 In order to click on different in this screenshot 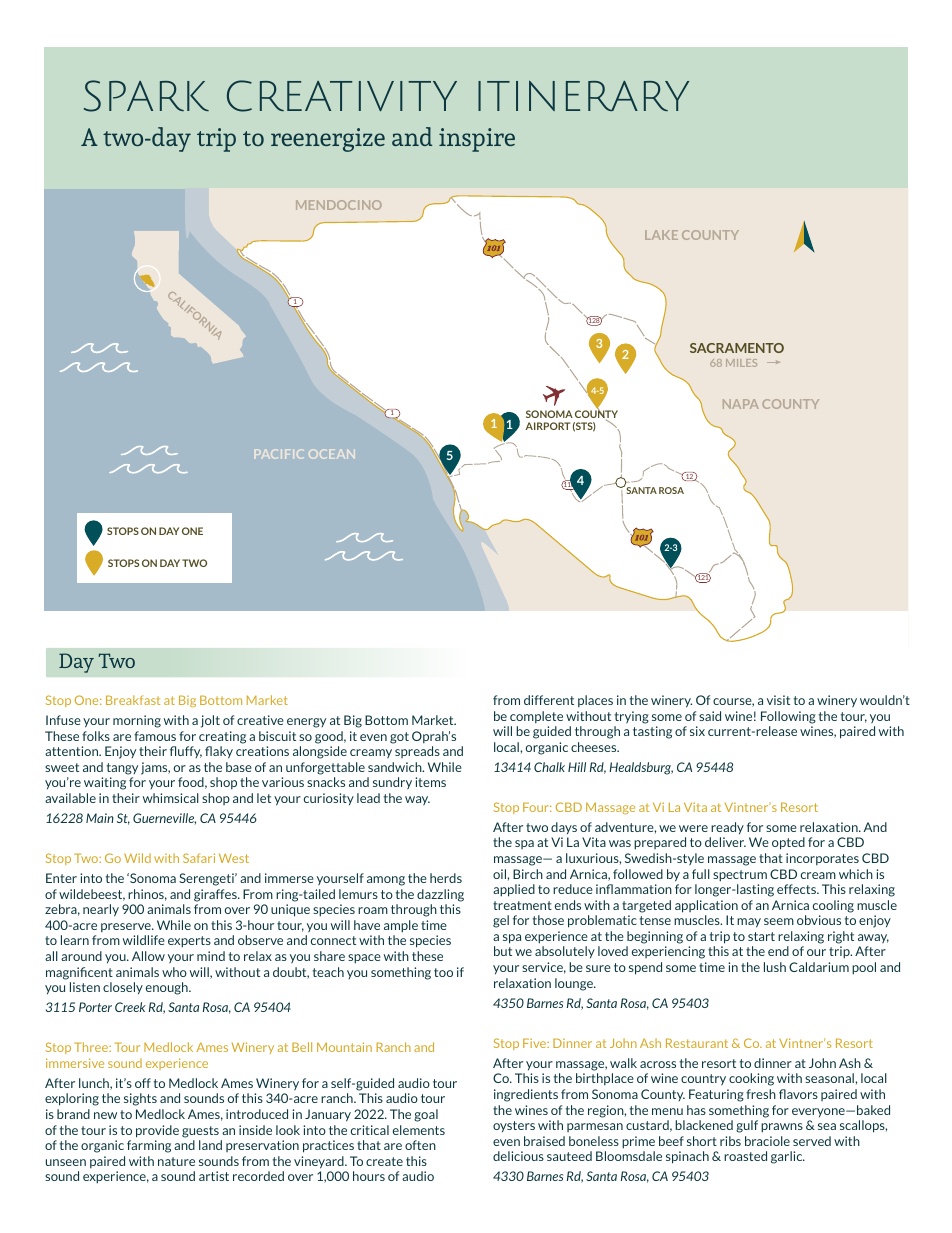, I will do `click(549, 700)`.
